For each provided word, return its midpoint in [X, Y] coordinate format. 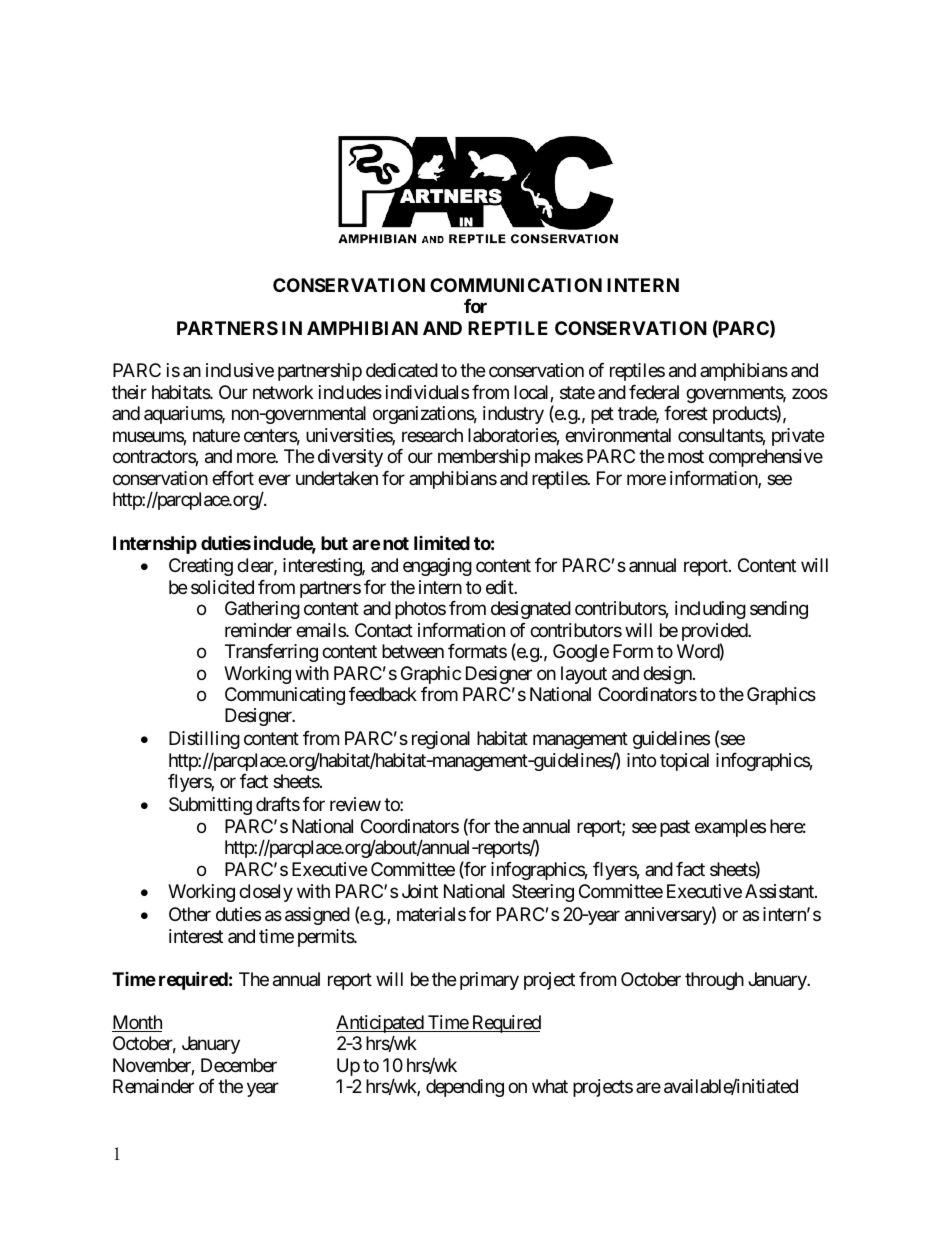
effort [233, 478]
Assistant [780, 891]
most [686, 457]
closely [266, 893]
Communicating [285, 696]
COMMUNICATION [516, 285]
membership [484, 458]
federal [654, 392]
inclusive [240, 370]
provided [715, 633]
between [413, 651]
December [239, 1065]
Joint [420, 891]
